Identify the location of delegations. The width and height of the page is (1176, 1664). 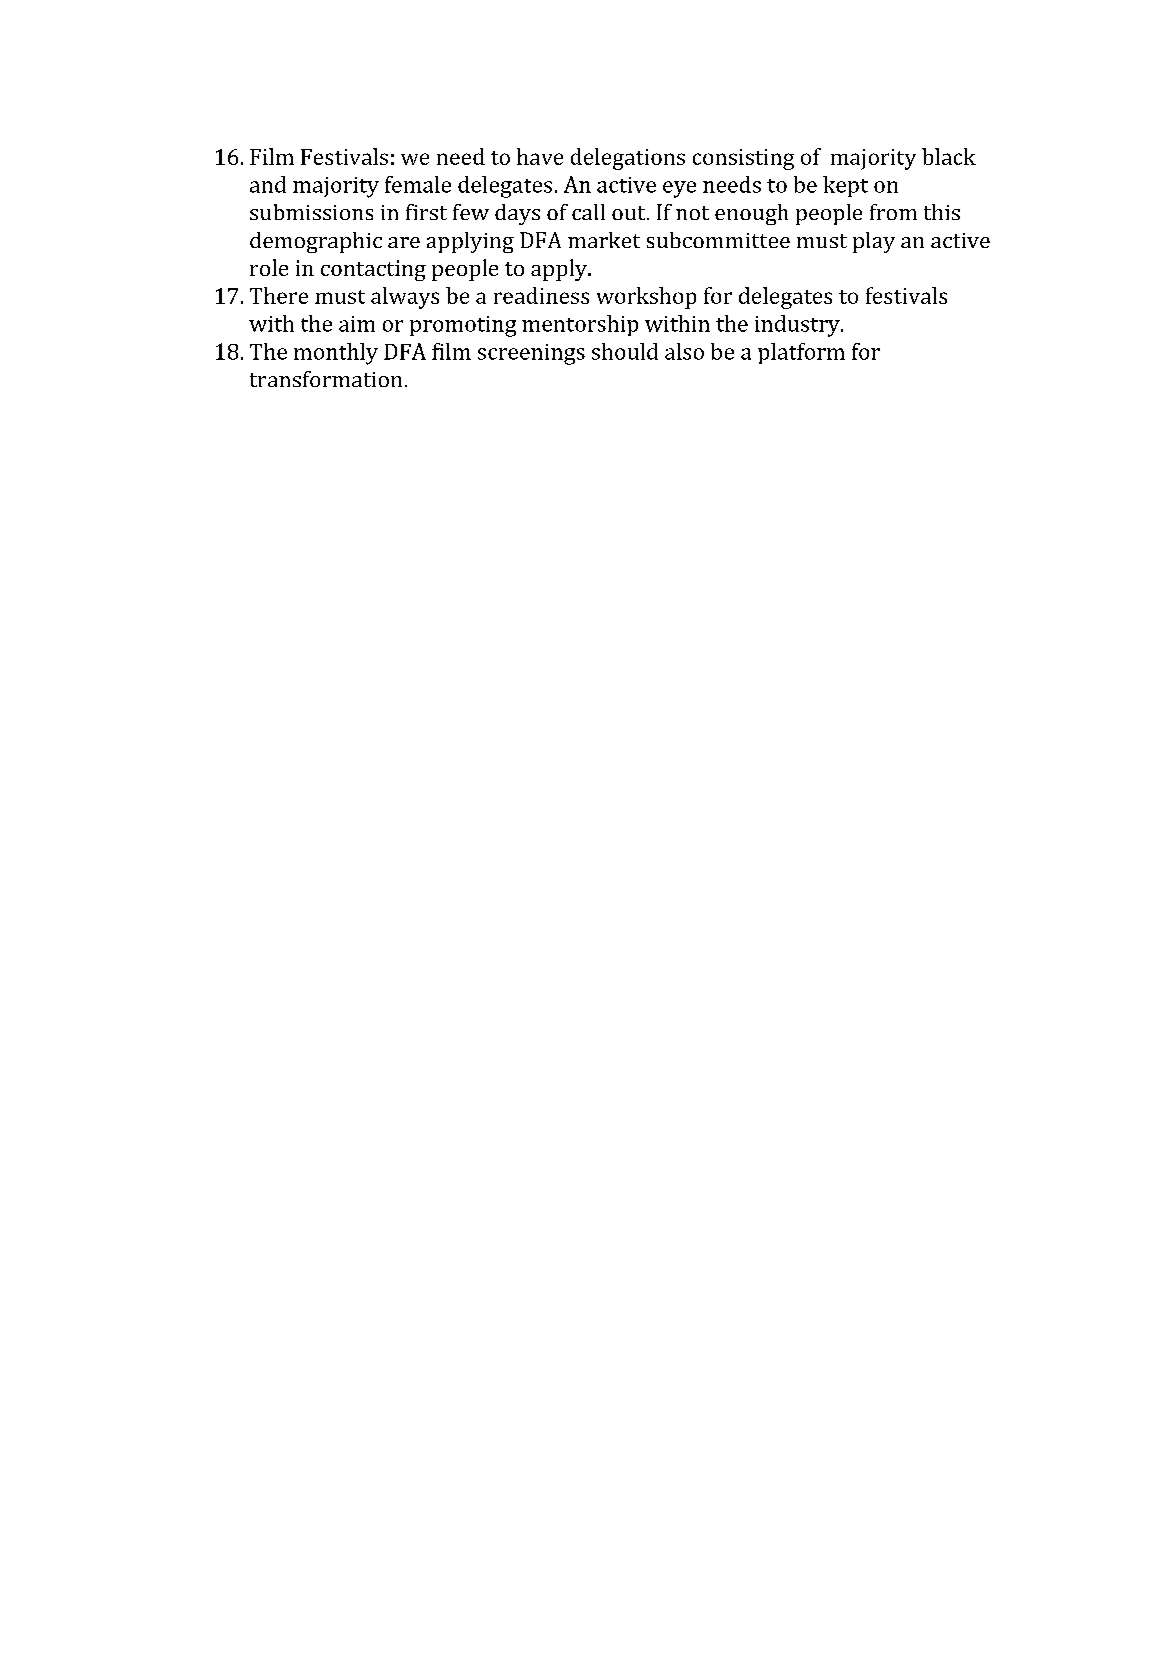
(628, 159).
